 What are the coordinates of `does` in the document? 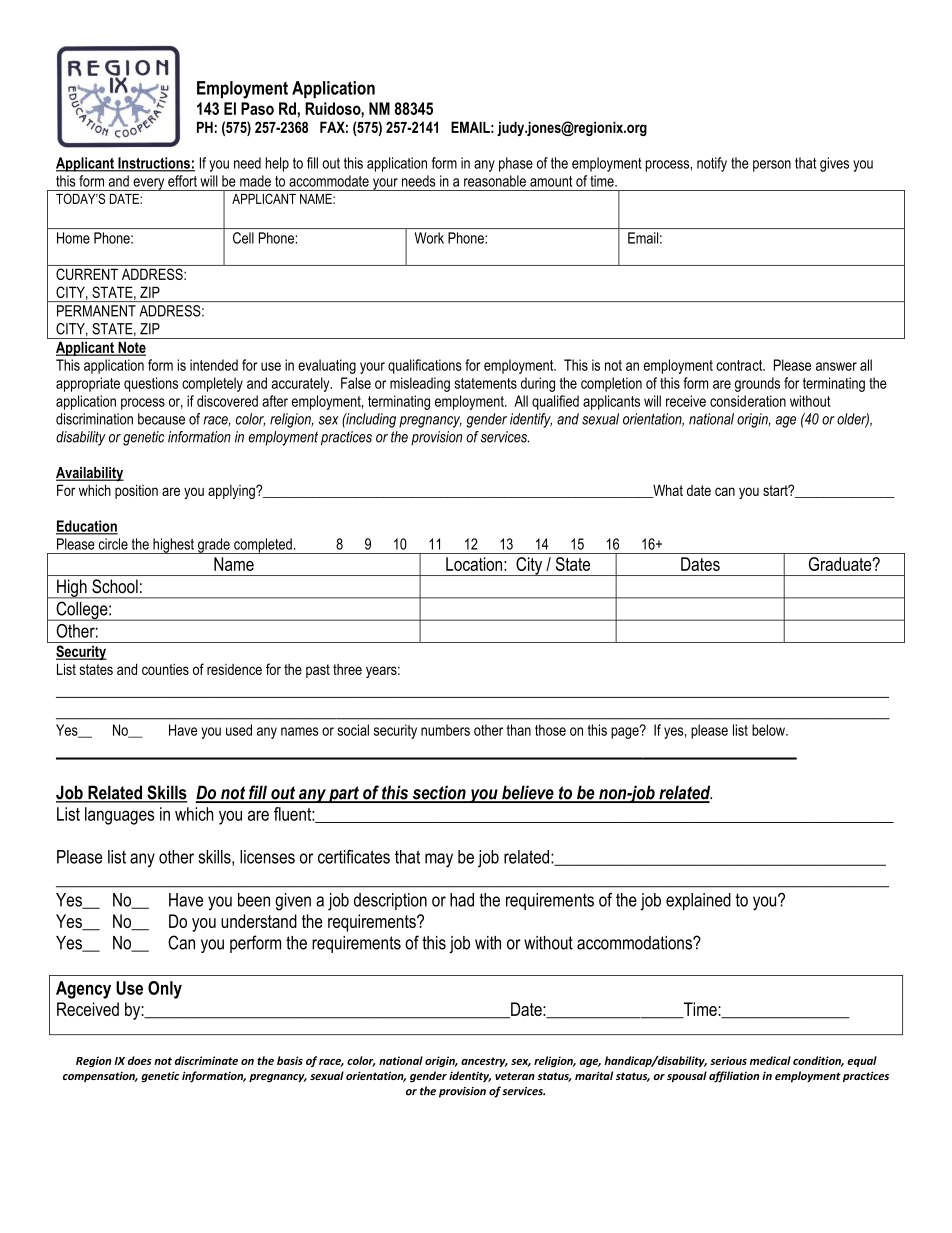 It's located at (140, 1060).
